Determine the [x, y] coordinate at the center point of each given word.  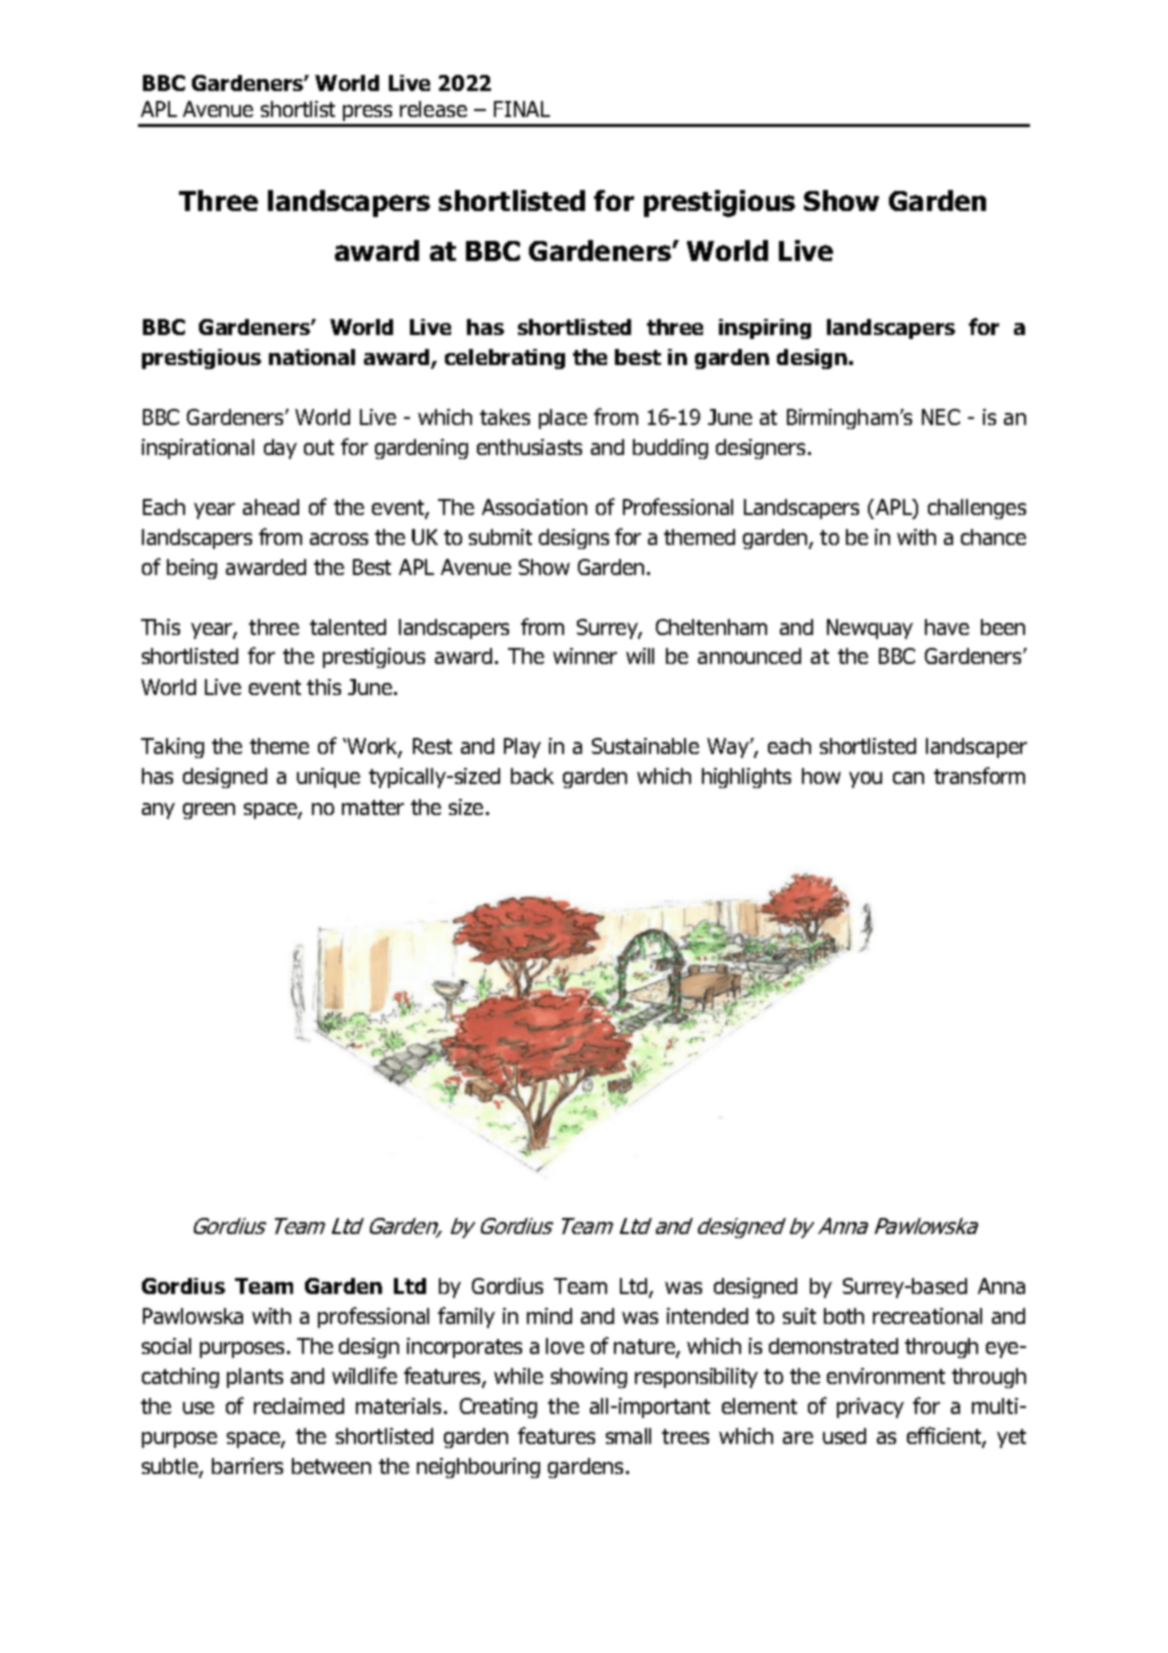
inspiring [765, 329]
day [280, 449]
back [532, 776]
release [433, 109]
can [908, 778]
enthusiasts [529, 447]
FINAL [522, 109]
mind [549, 1316]
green [209, 811]
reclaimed [299, 1406]
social [166, 1346]
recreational [927, 1316]
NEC [941, 417]
